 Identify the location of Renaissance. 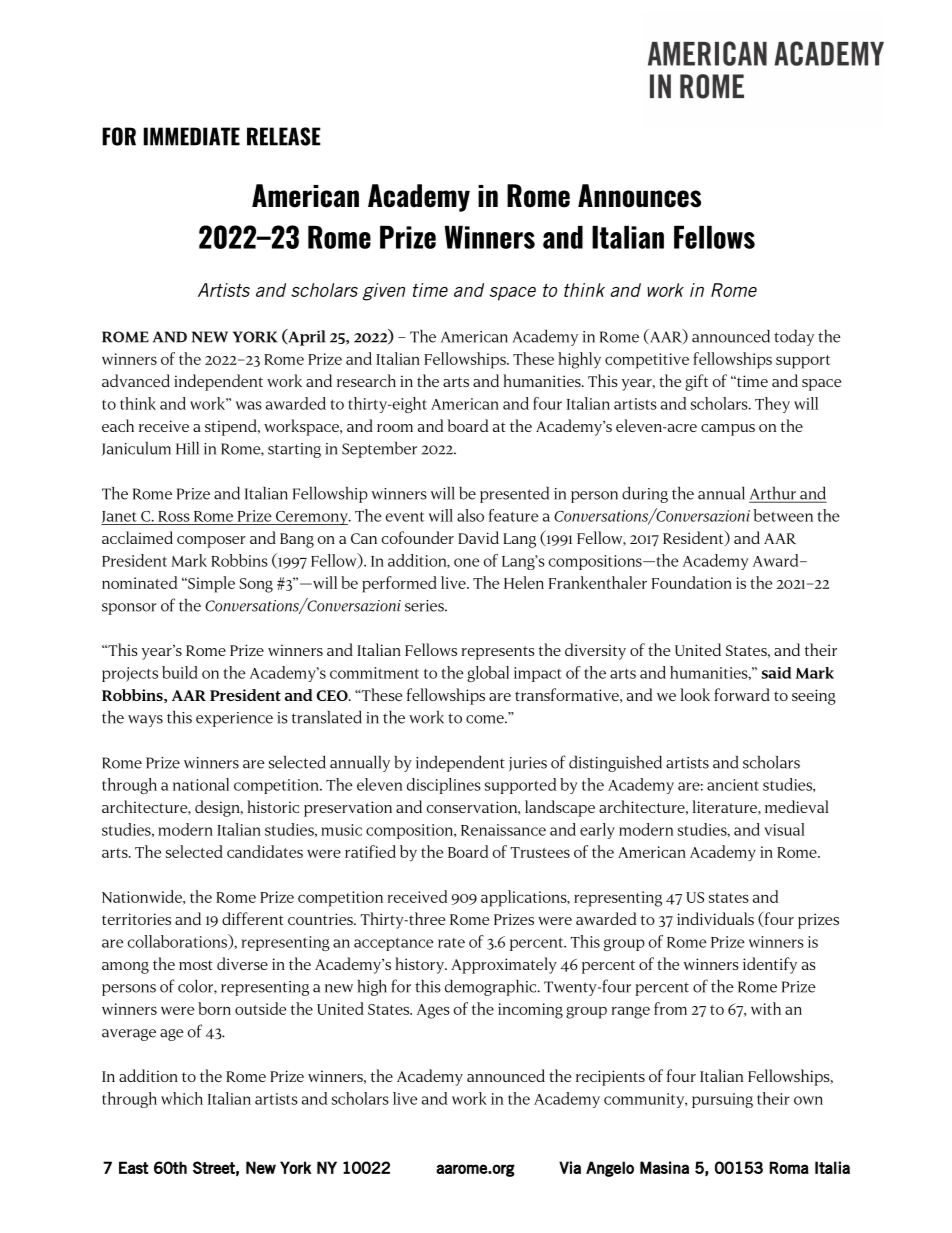
(503, 830).
